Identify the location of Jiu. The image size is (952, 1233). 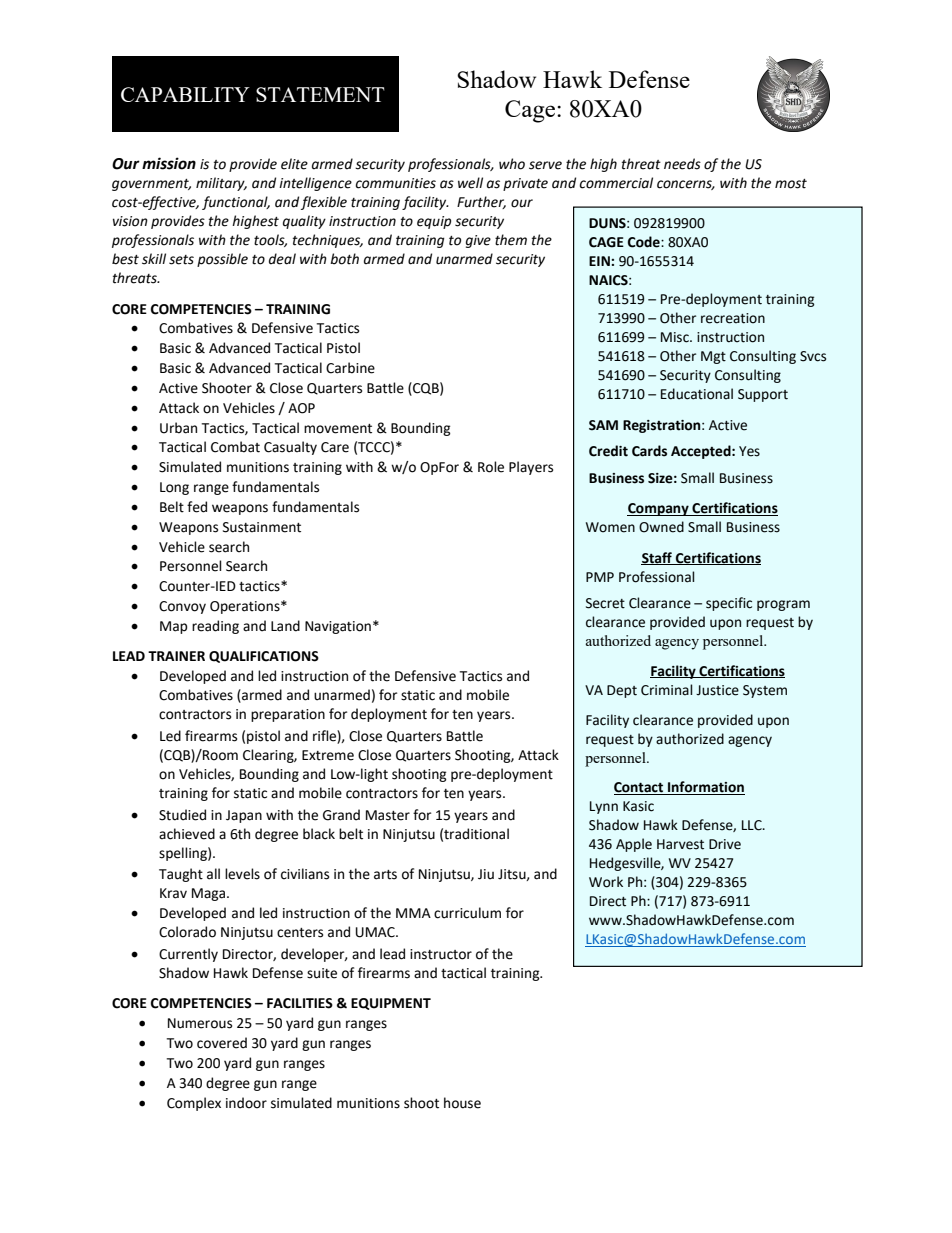
(486, 874).
